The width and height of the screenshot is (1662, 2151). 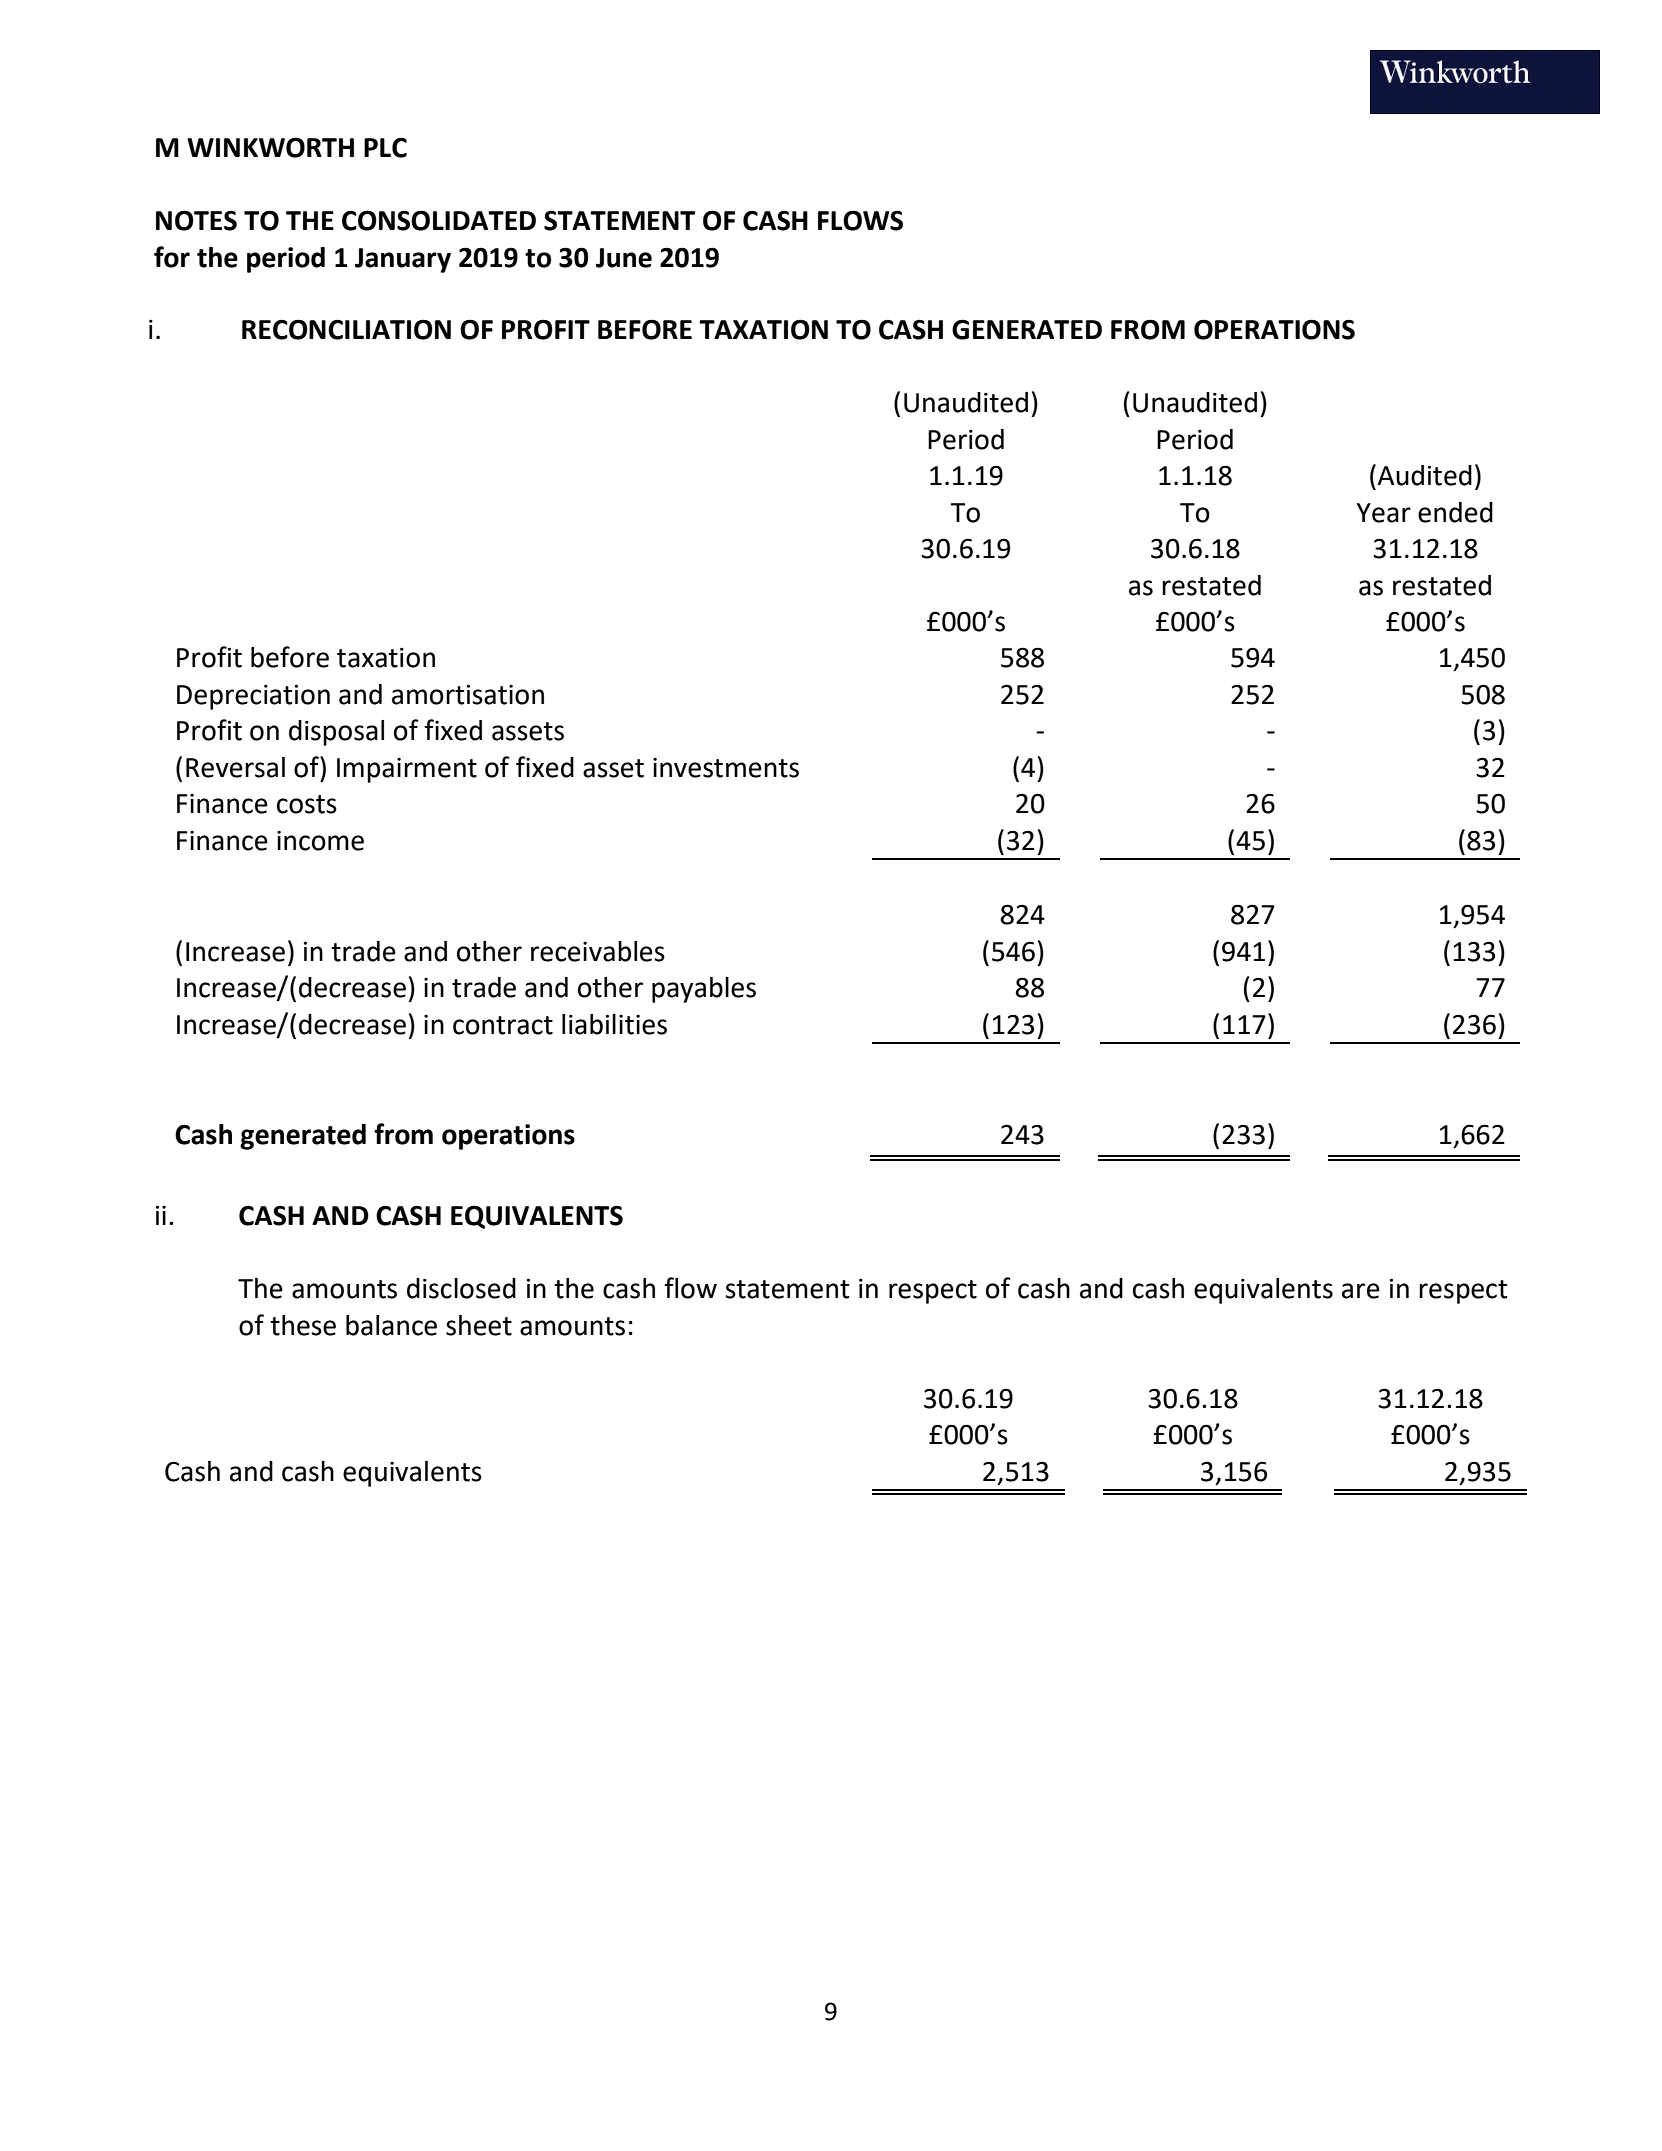 I want to click on PLC, so click(x=385, y=148).
